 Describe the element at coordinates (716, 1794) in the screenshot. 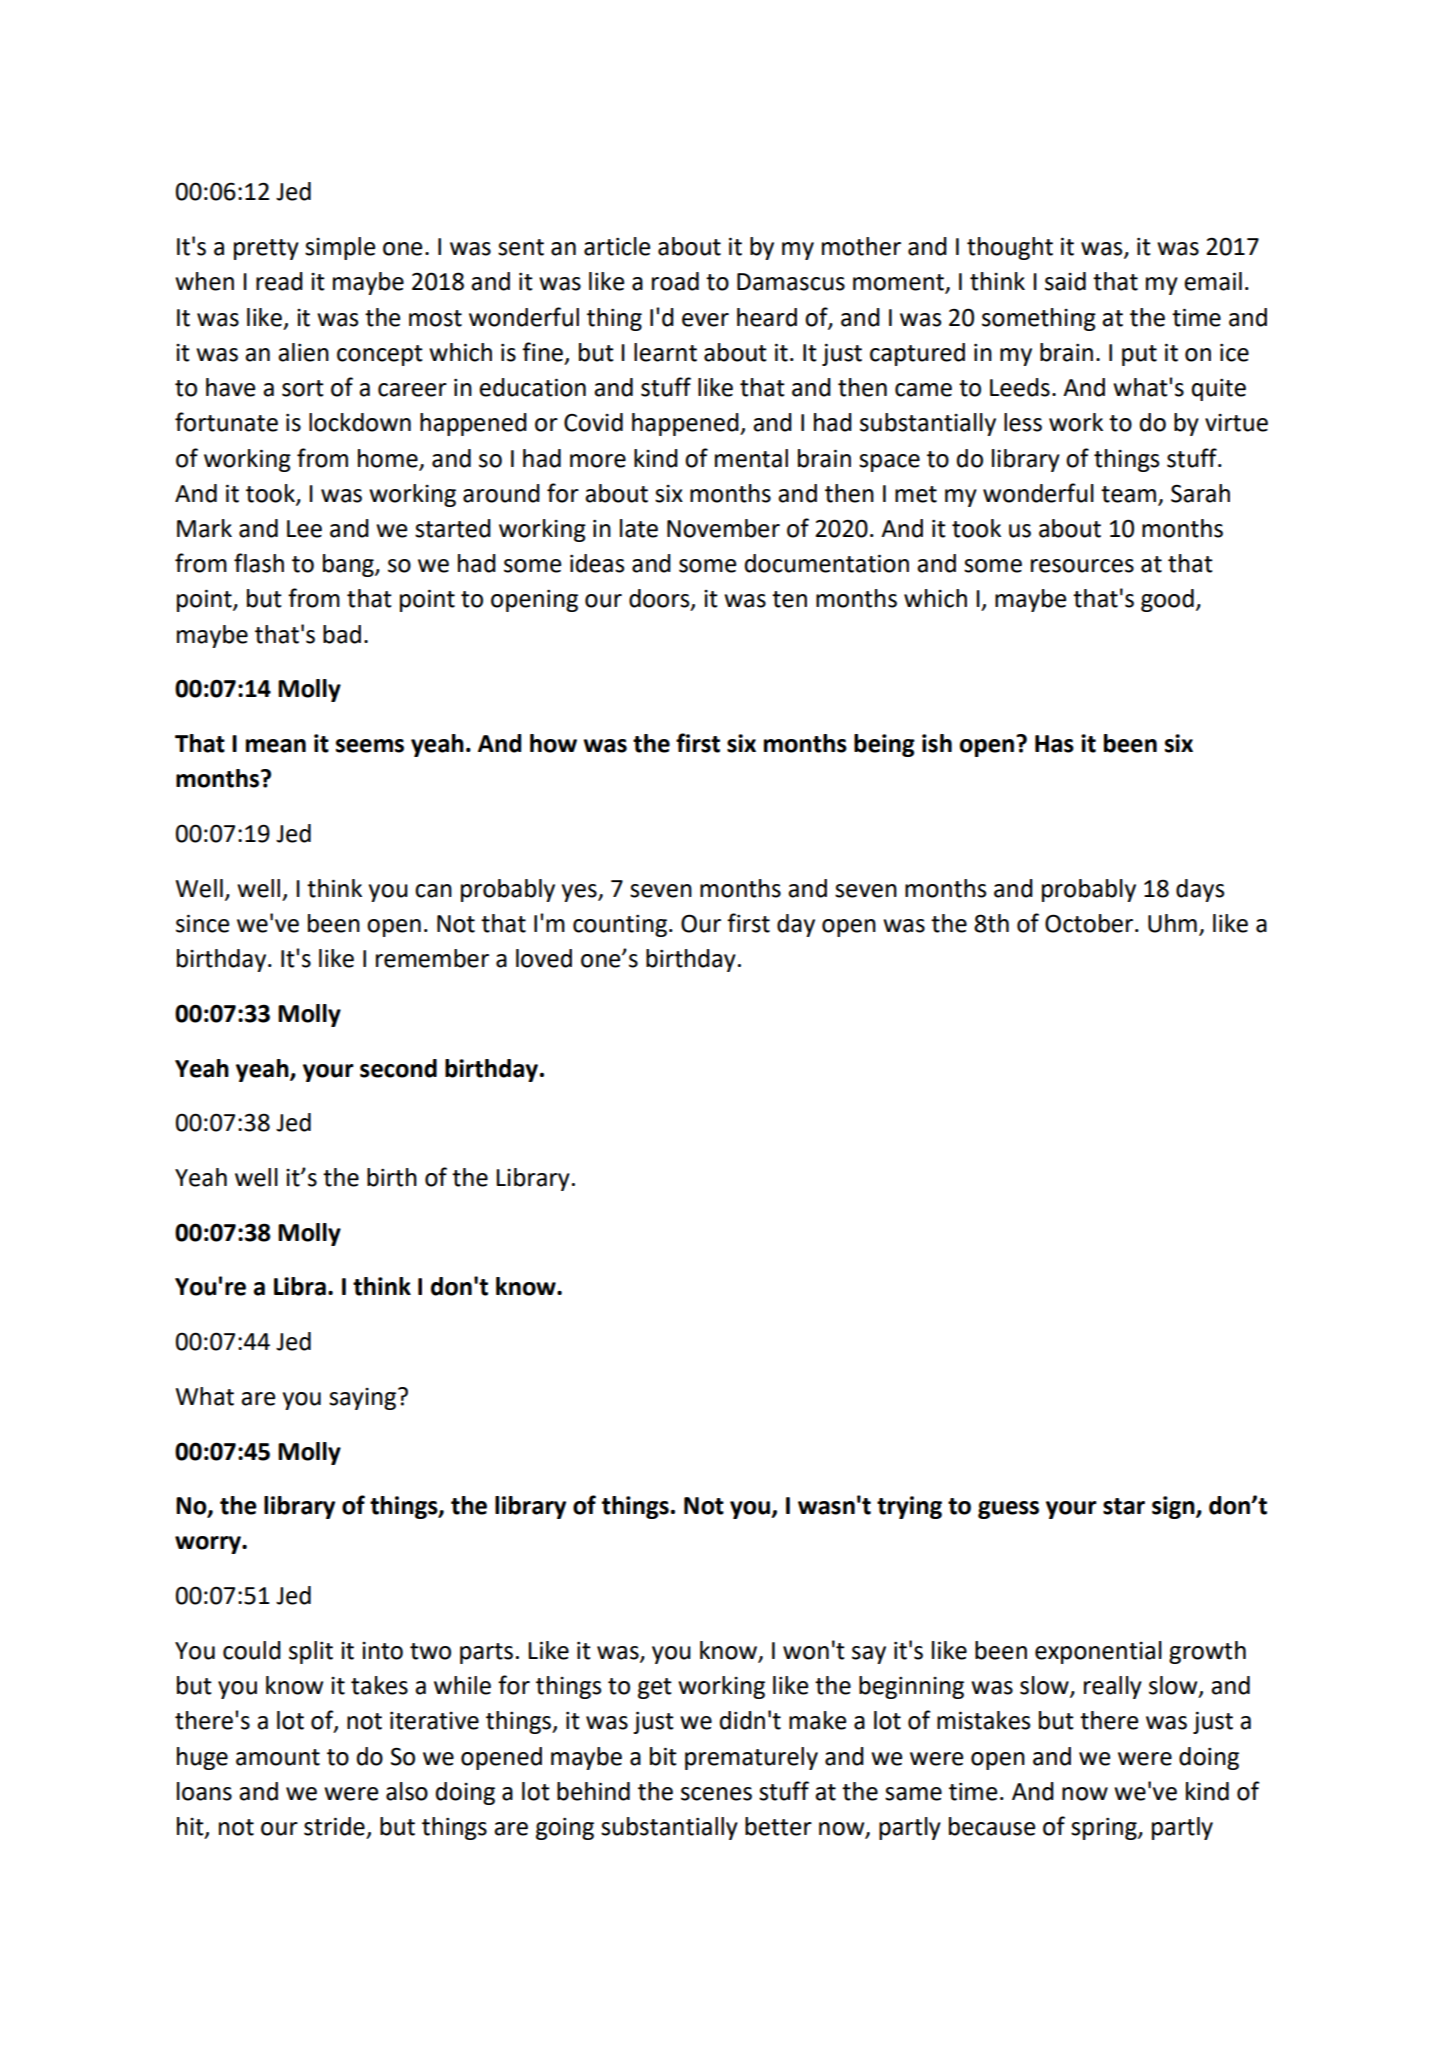

I see `scenes` at that location.
